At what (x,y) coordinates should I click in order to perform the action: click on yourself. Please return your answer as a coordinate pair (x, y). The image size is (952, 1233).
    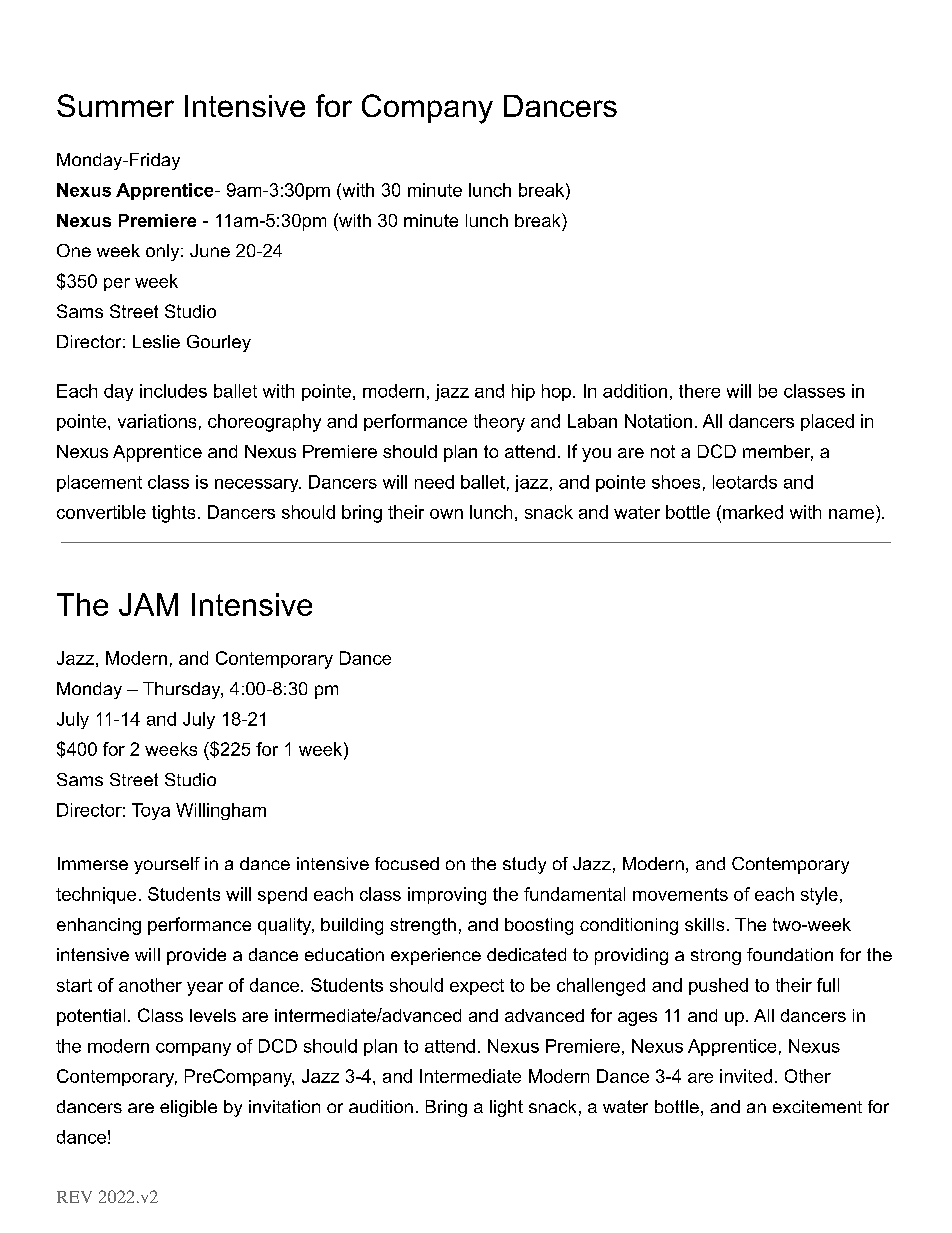
    Looking at the image, I should click on (167, 865).
